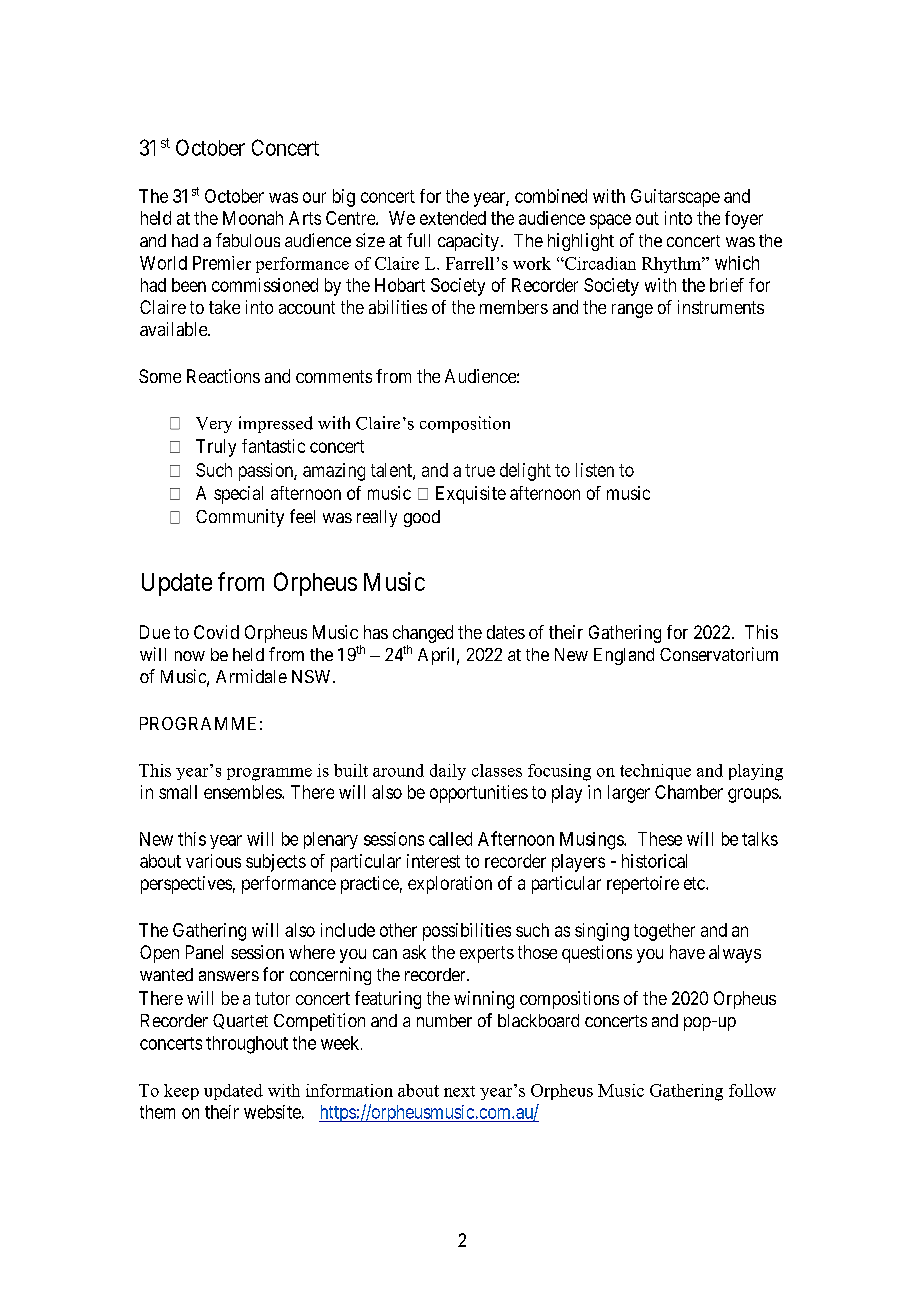 This page has width=924, height=1307. Describe the element at coordinates (243, 792) in the page. I see `ensembles` at that location.
